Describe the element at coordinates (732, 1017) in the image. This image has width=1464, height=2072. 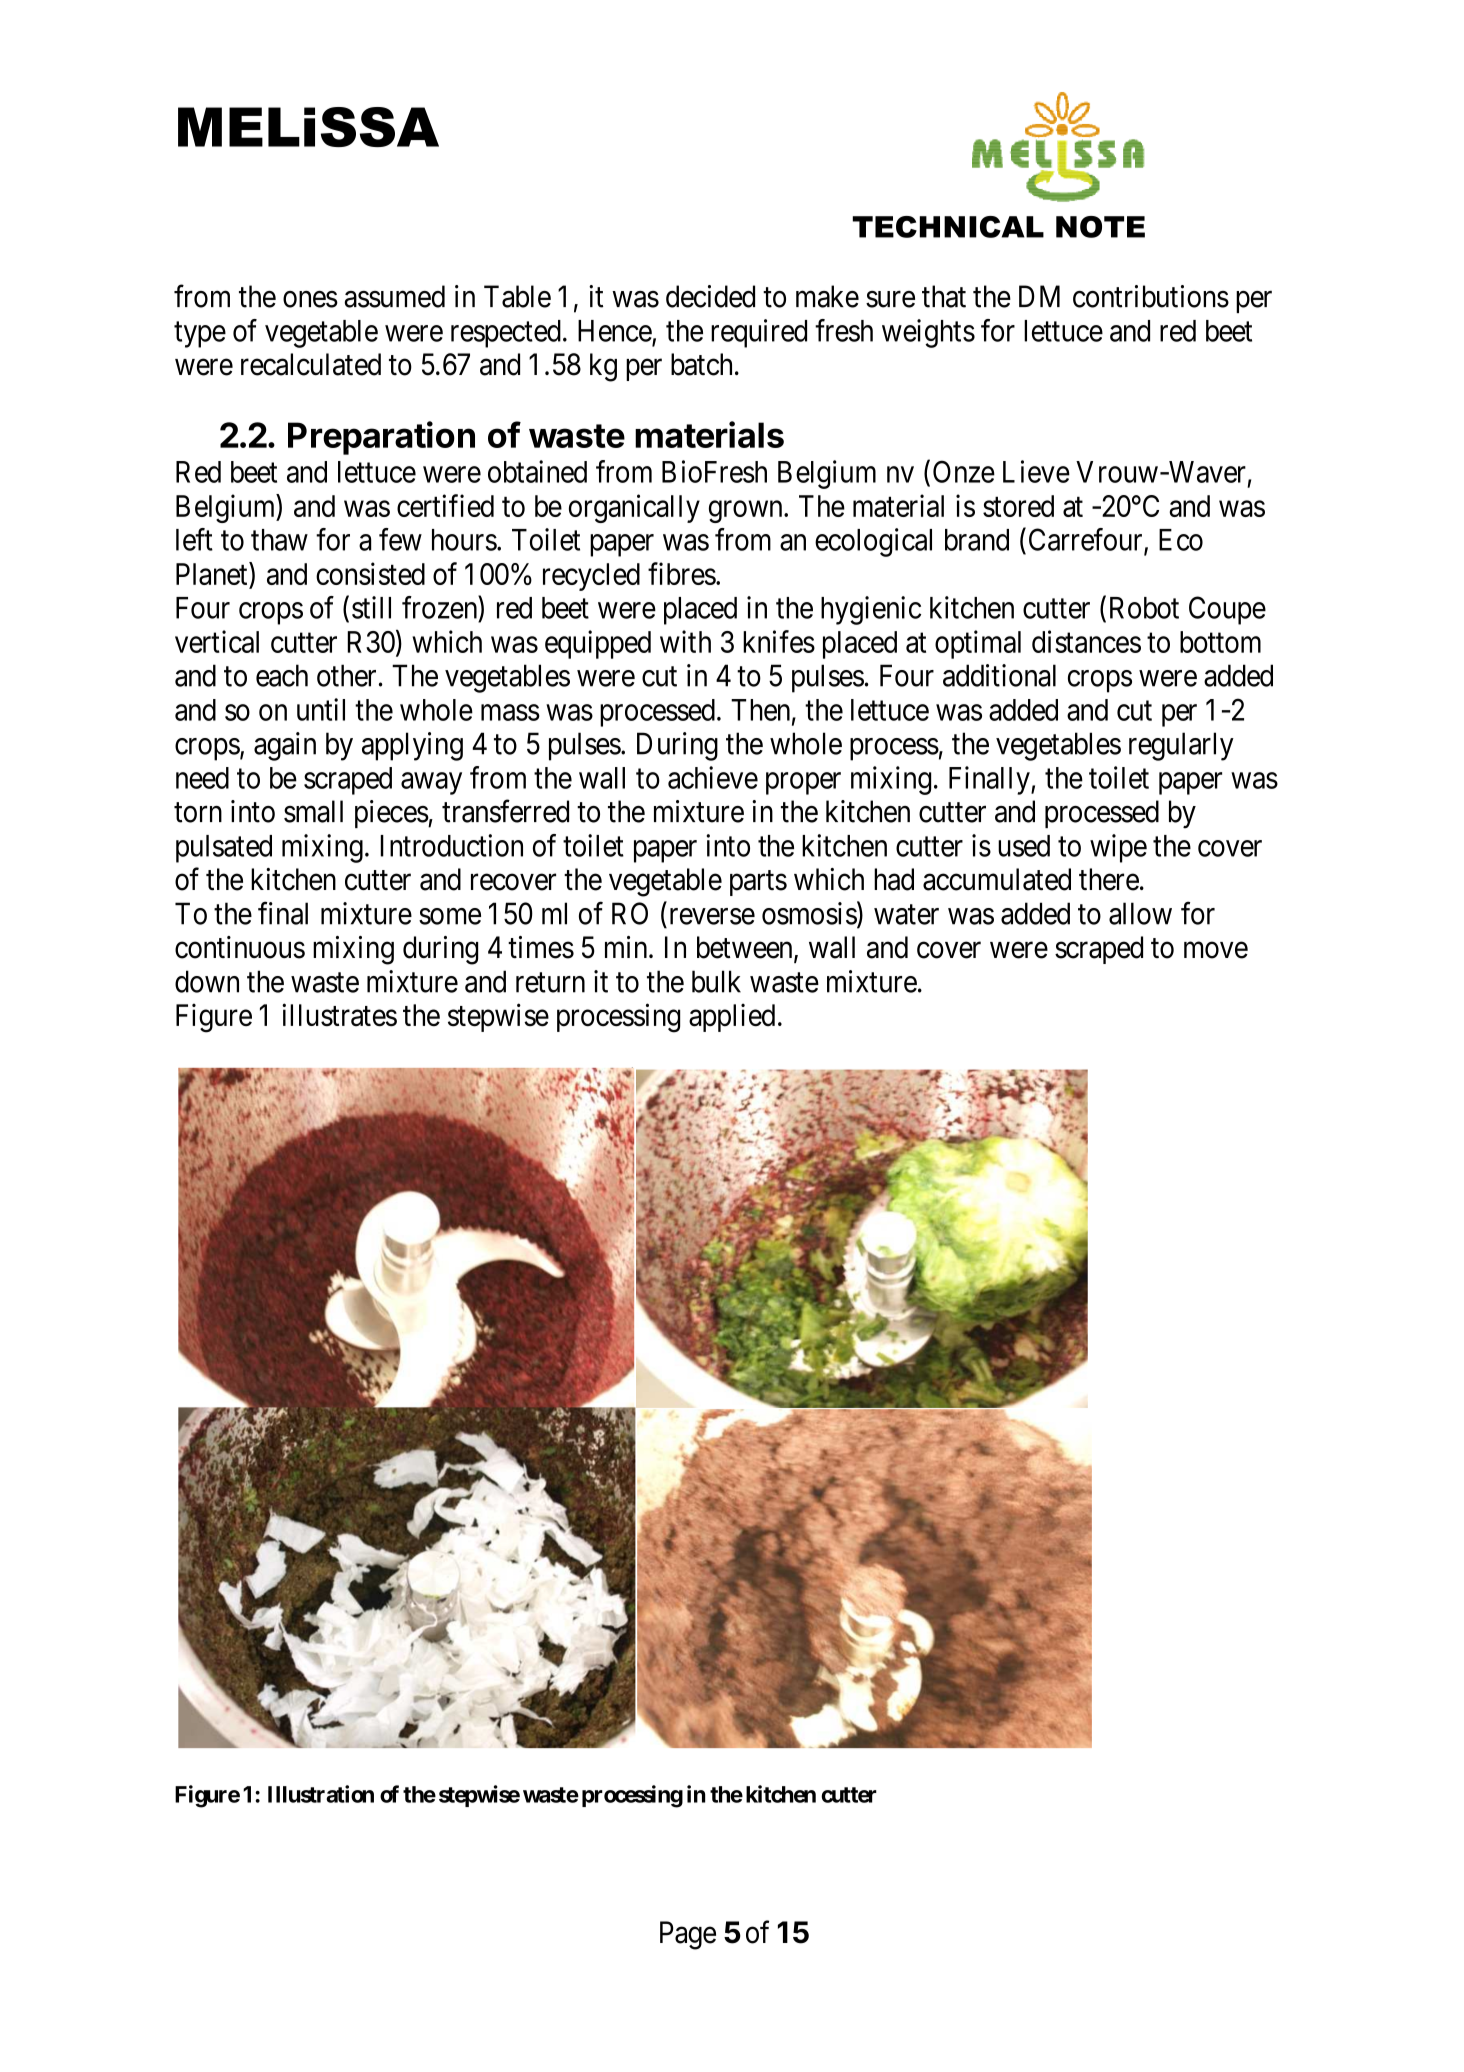
I see `applied` at that location.
